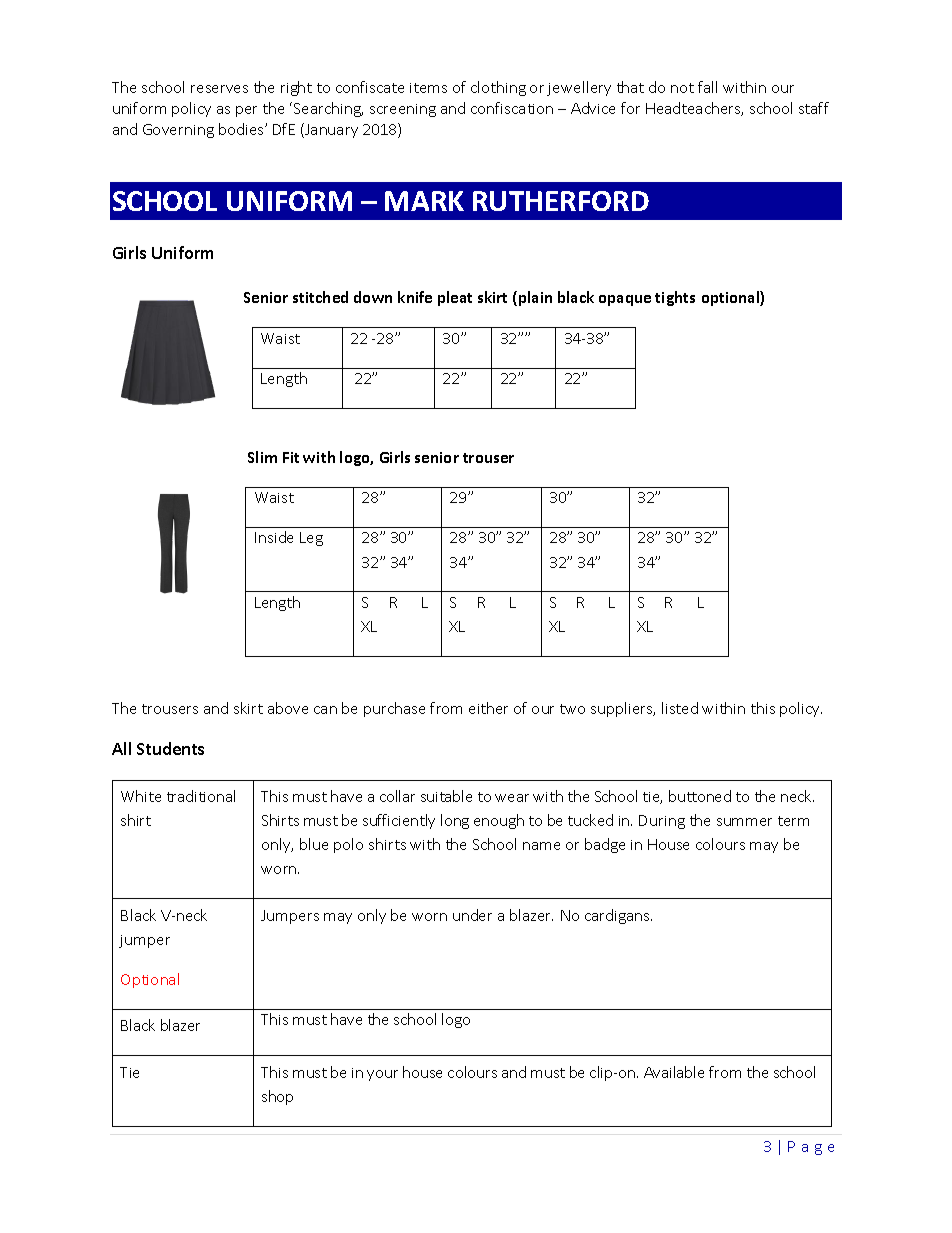  I want to click on either, so click(488, 708).
